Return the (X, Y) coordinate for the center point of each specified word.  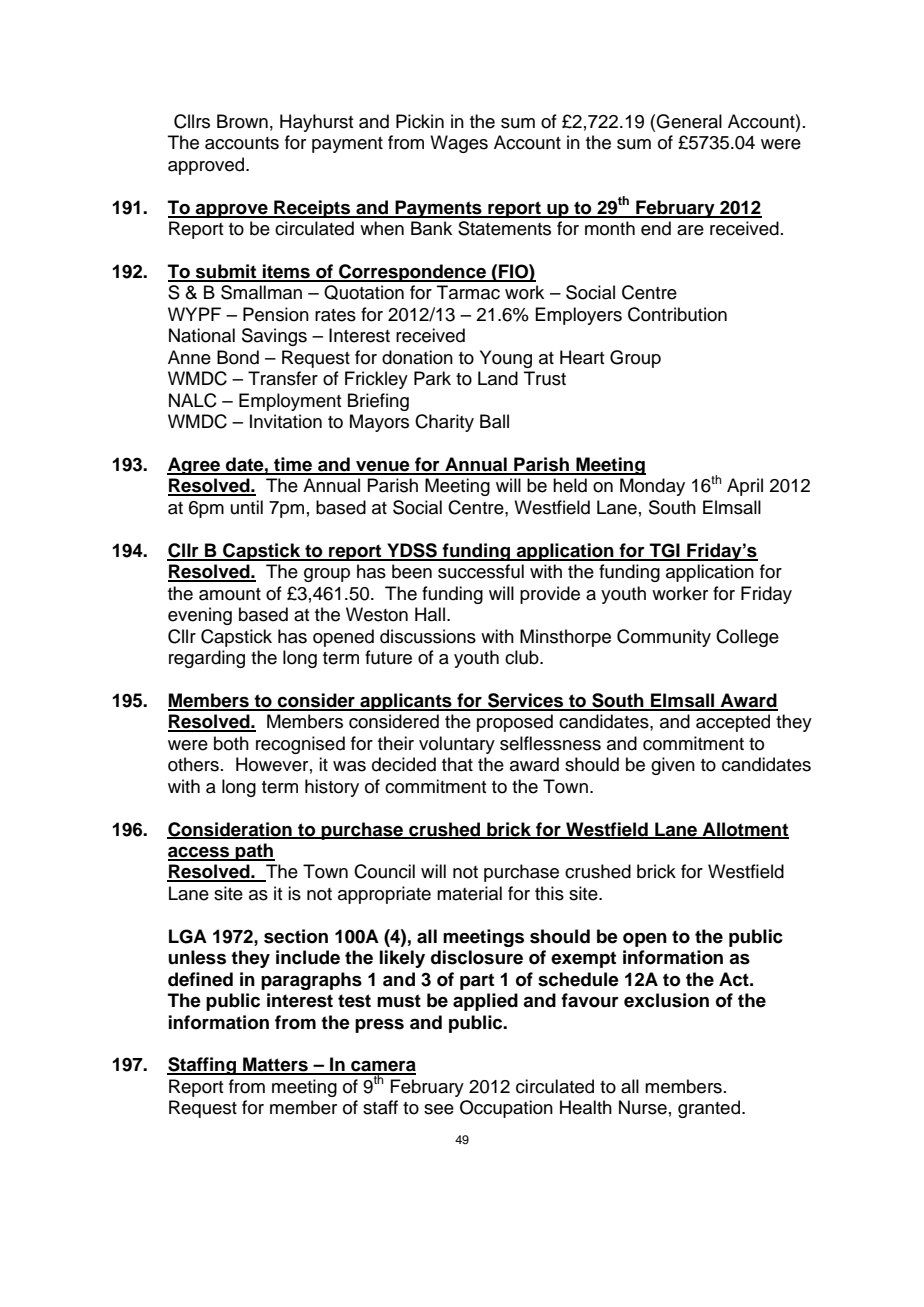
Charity (444, 423)
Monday (652, 487)
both (231, 743)
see (439, 1109)
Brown (242, 121)
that (457, 764)
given (673, 766)
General (689, 121)
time (293, 465)
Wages (459, 144)
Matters (275, 1065)
